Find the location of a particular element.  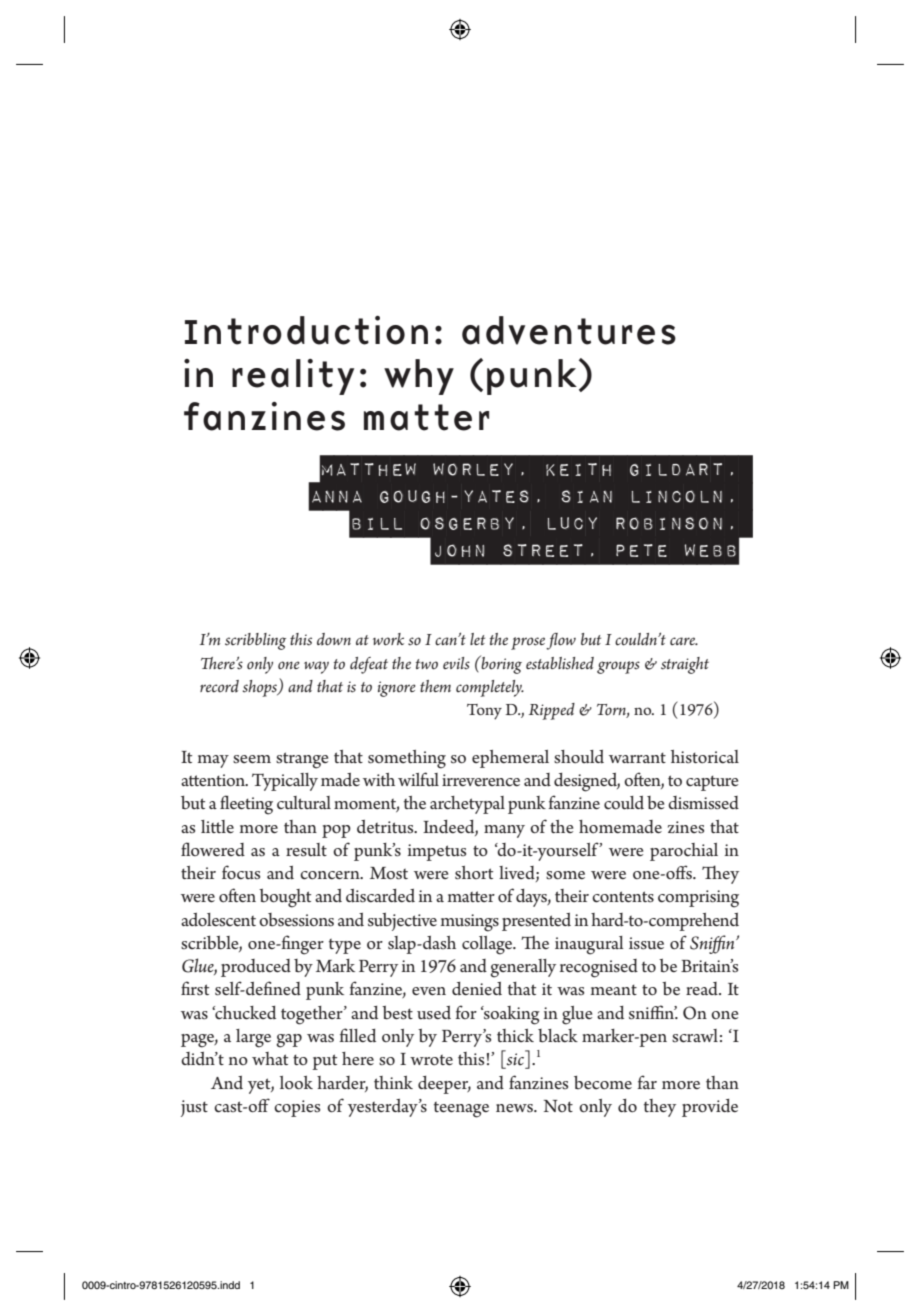

deeper is located at coordinates (444, 1085).
